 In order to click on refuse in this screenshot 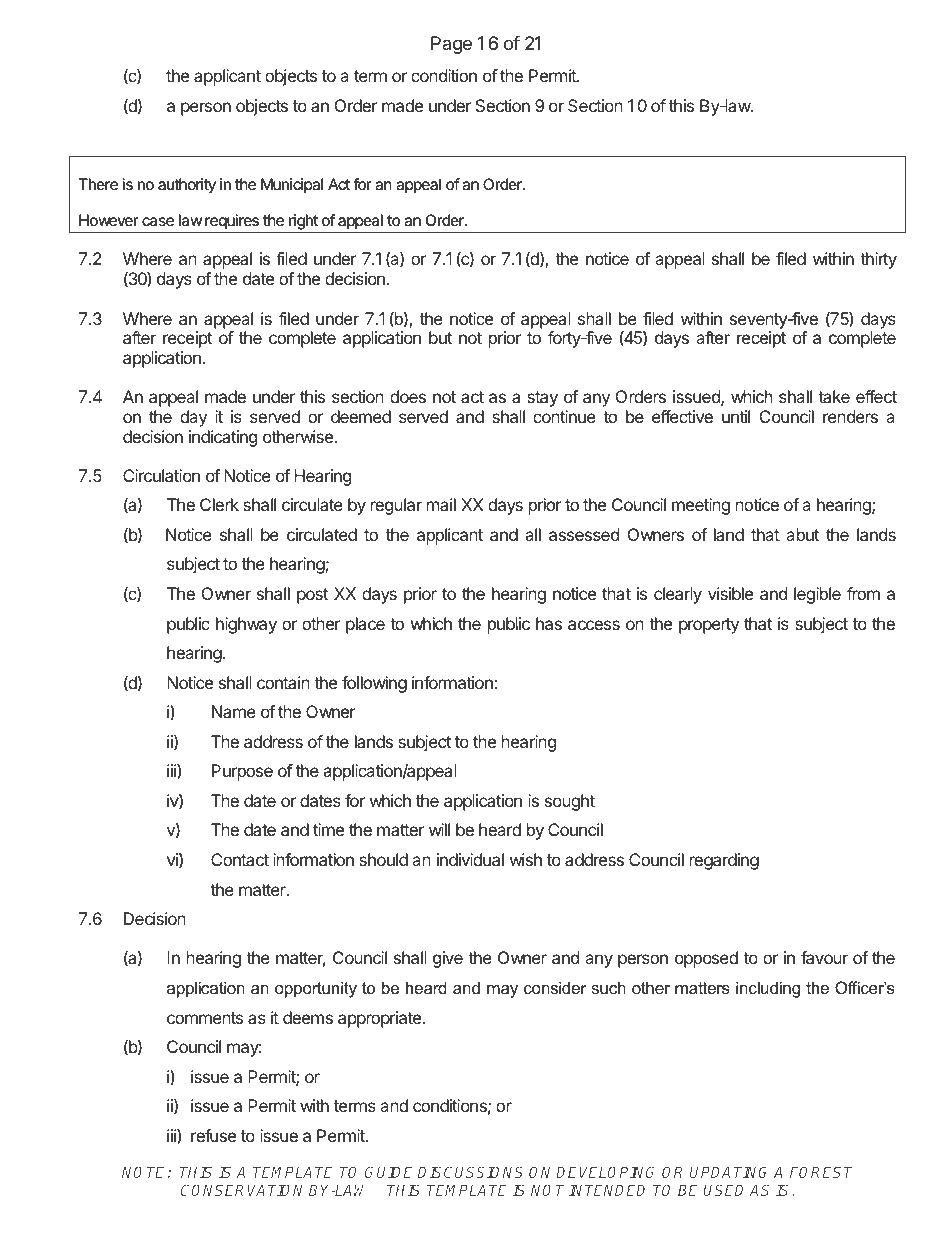, I will do `click(213, 1135)`.
